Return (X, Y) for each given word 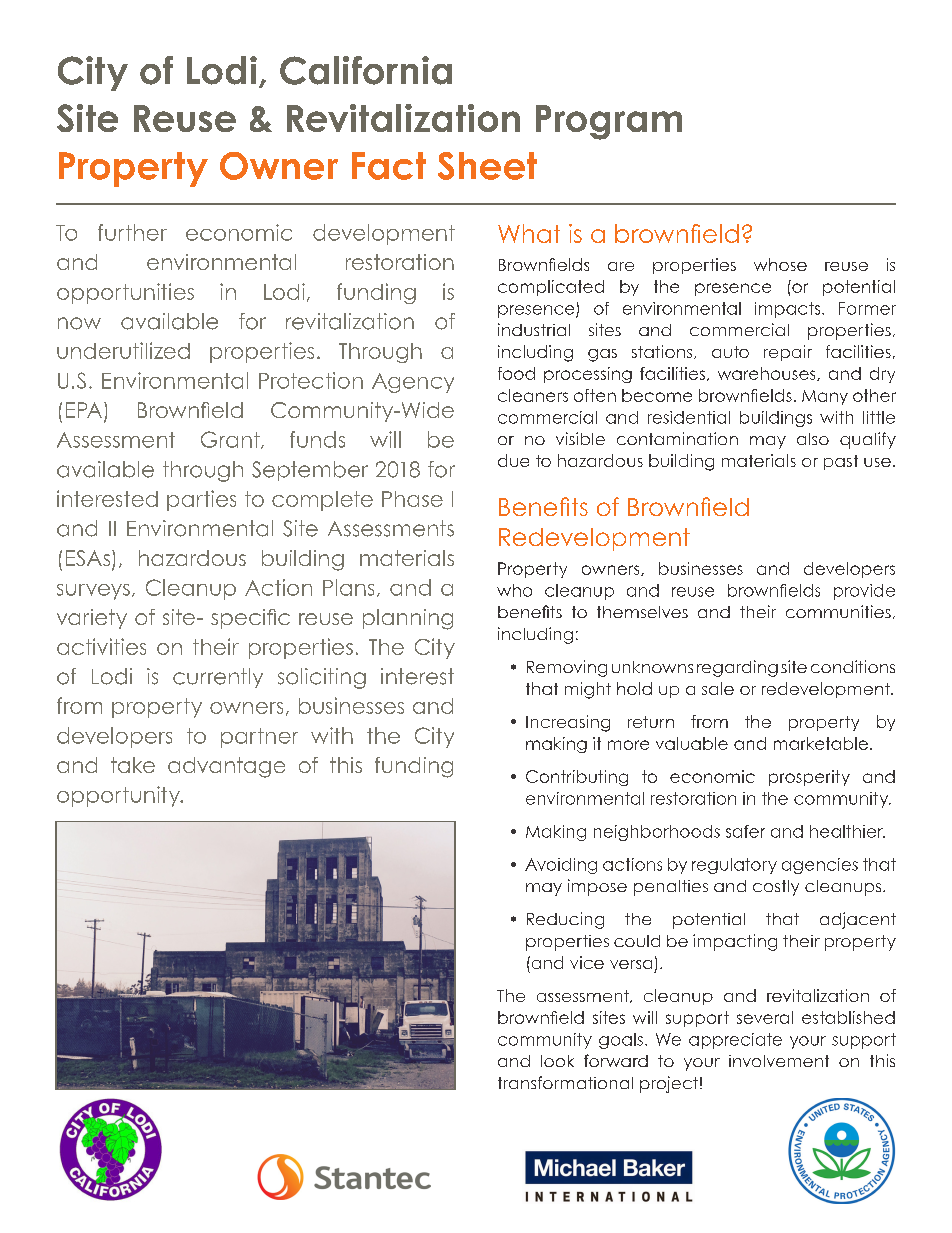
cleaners (533, 395)
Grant (231, 440)
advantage (226, 767)
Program (609, 122)
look (557, 1061)
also (813, 439)
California (366, 70)
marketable (822, 743)
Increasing (568, 723)
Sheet (487, 166)
